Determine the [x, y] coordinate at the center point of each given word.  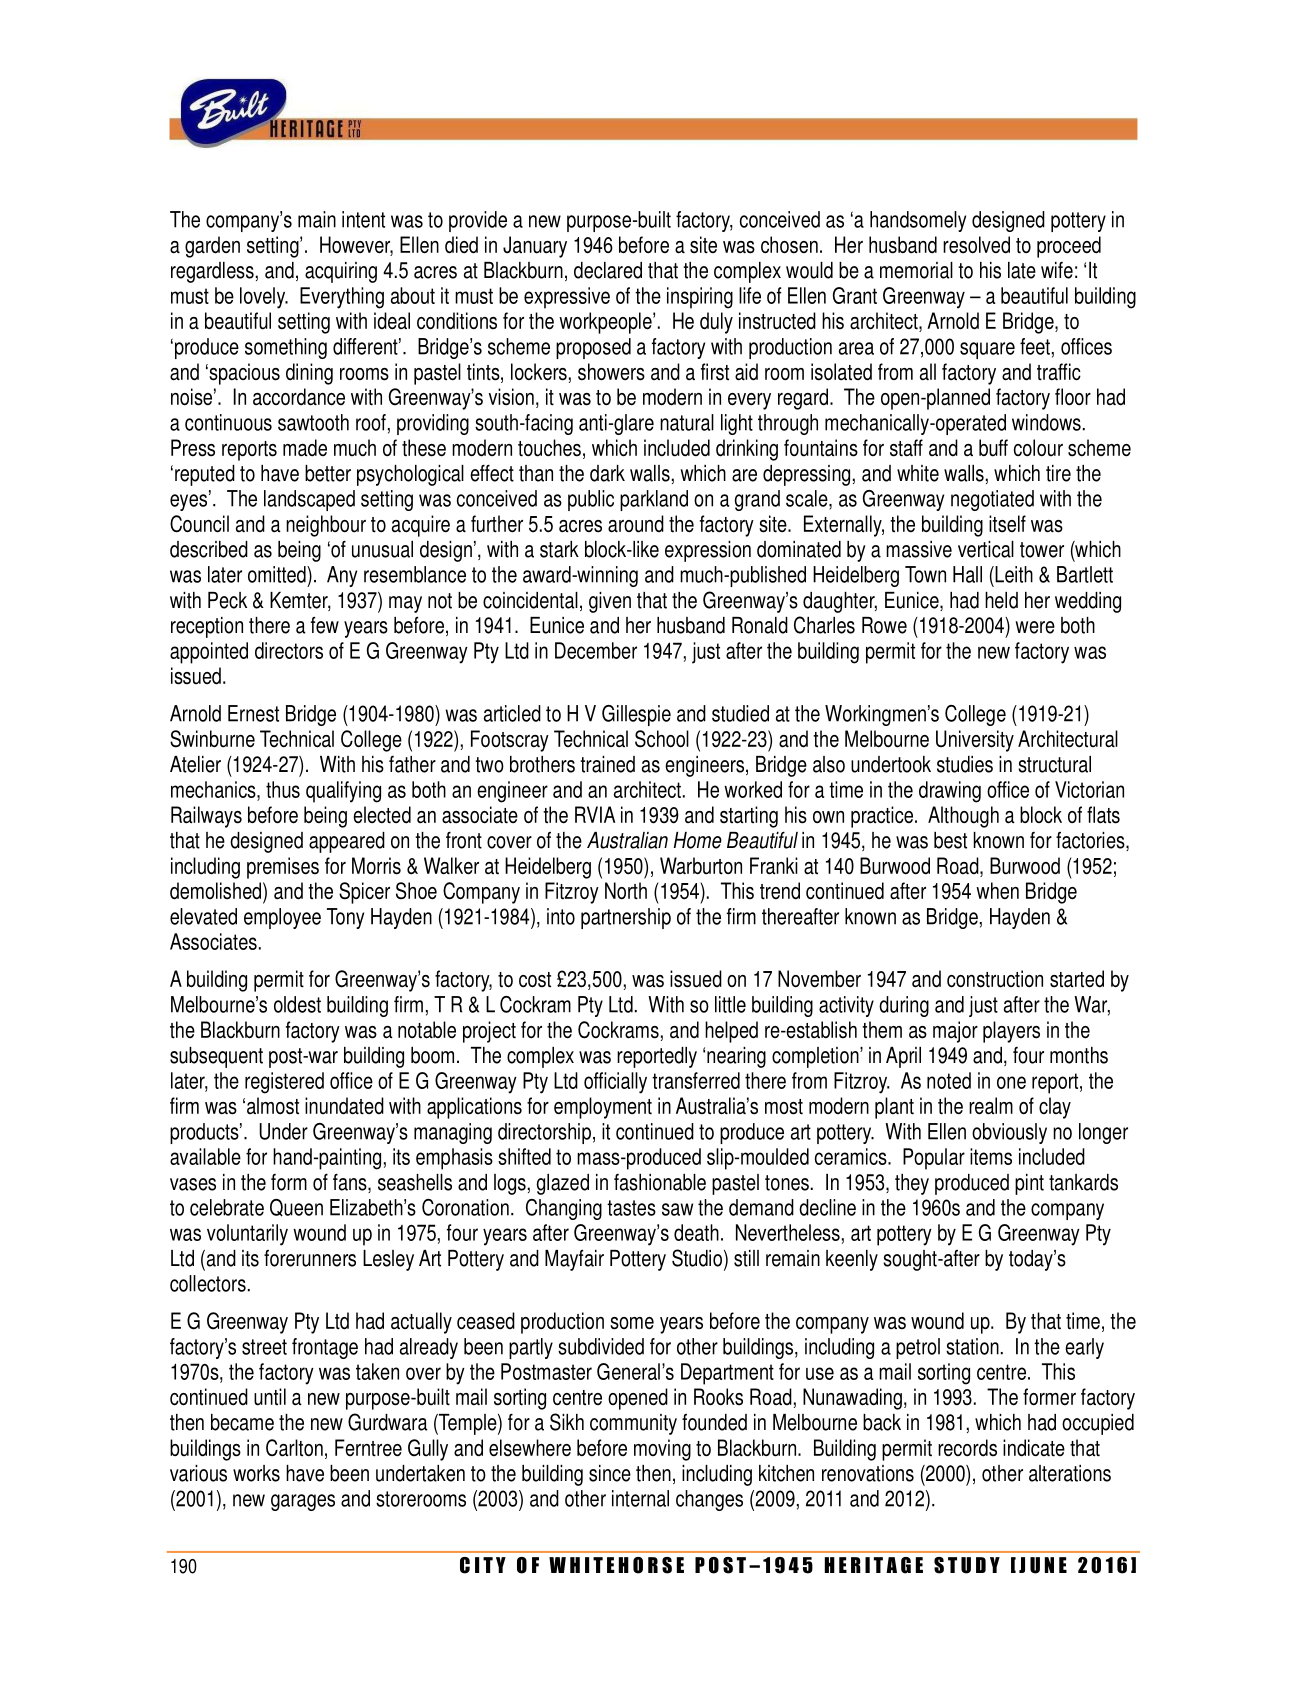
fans [351, 1183]
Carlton [294, 1448]
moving [662, 1450]
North [626, 891]
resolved [976, 245]
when [997, 890]
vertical [986, 549]
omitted [278, 574]
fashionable [660, 1182]
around [636, 524]
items [991, 1156]
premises [283, 868]
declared [608, 270]
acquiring [341, 272]
